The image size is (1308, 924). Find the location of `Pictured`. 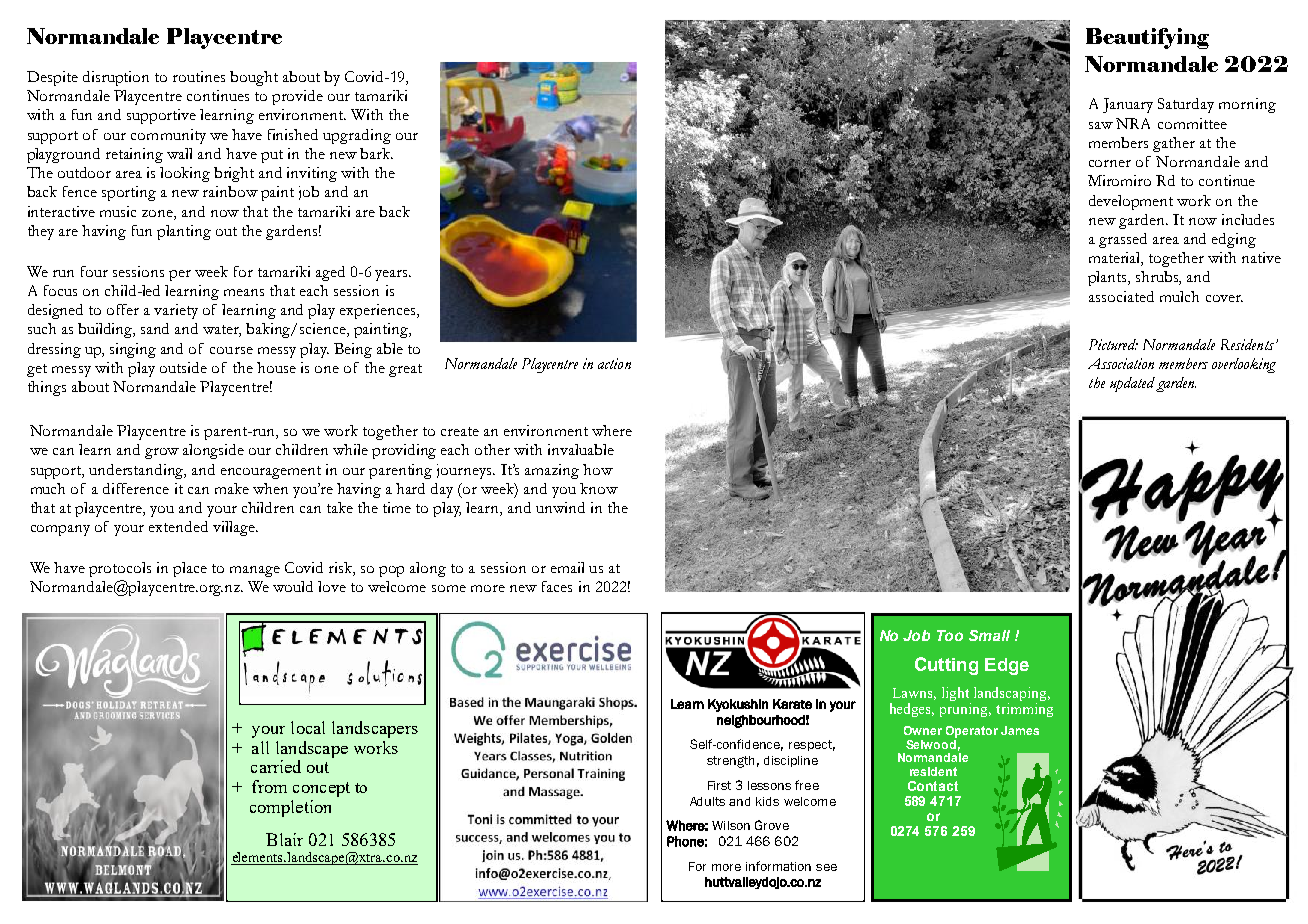

Pictured is located at coordinates (1113, 344).
